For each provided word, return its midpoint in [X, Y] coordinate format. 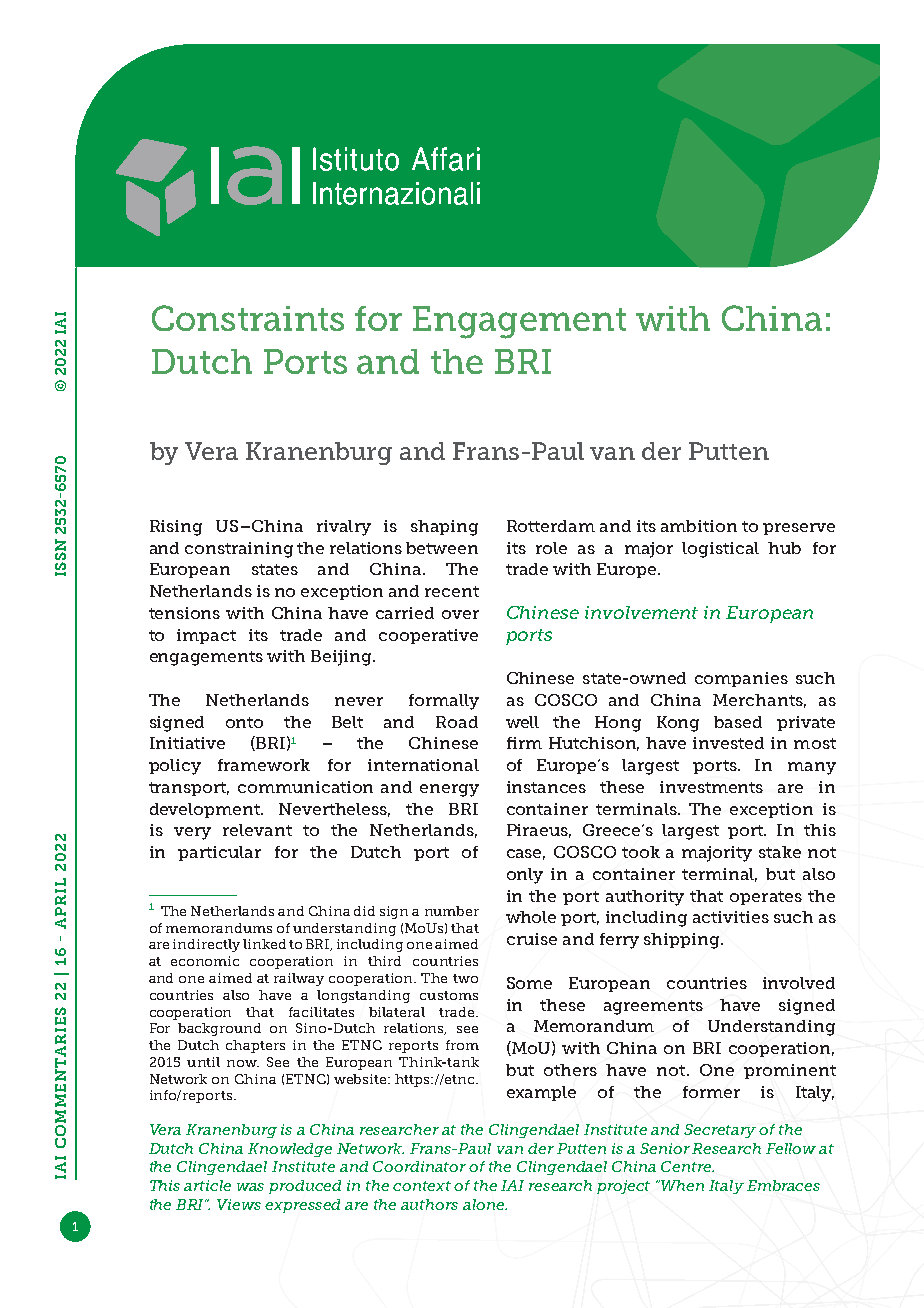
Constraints [248, 318]
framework [264, 765]
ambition [699, 526]
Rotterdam [551, 526]
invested [728, 743]
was [250, 1187]
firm [524, 743]
